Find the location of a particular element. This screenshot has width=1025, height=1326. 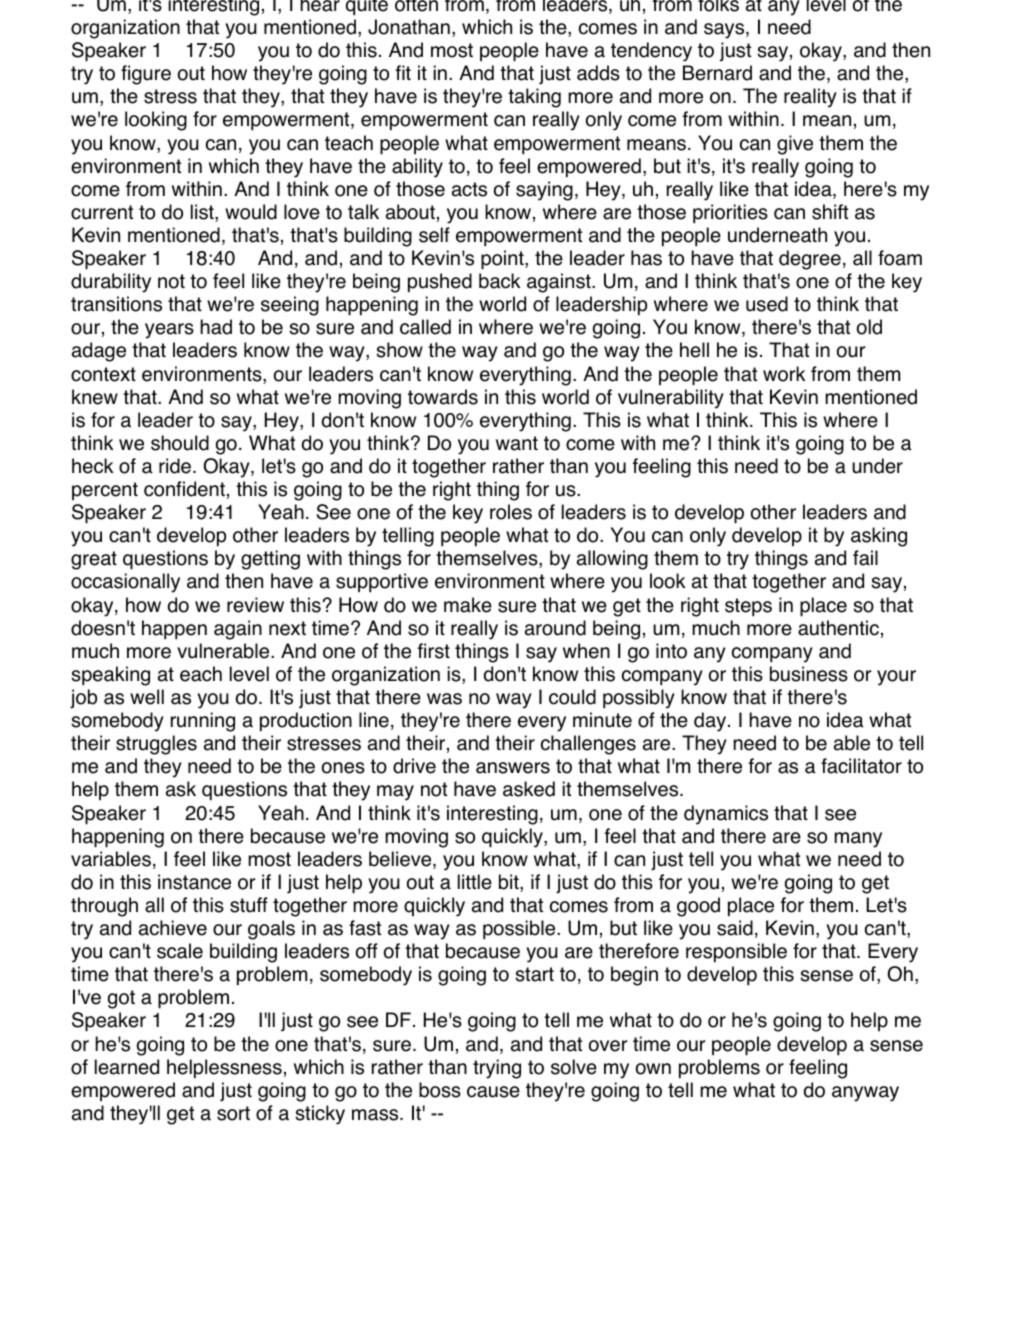

figure is located at coordinates (146, 75).
